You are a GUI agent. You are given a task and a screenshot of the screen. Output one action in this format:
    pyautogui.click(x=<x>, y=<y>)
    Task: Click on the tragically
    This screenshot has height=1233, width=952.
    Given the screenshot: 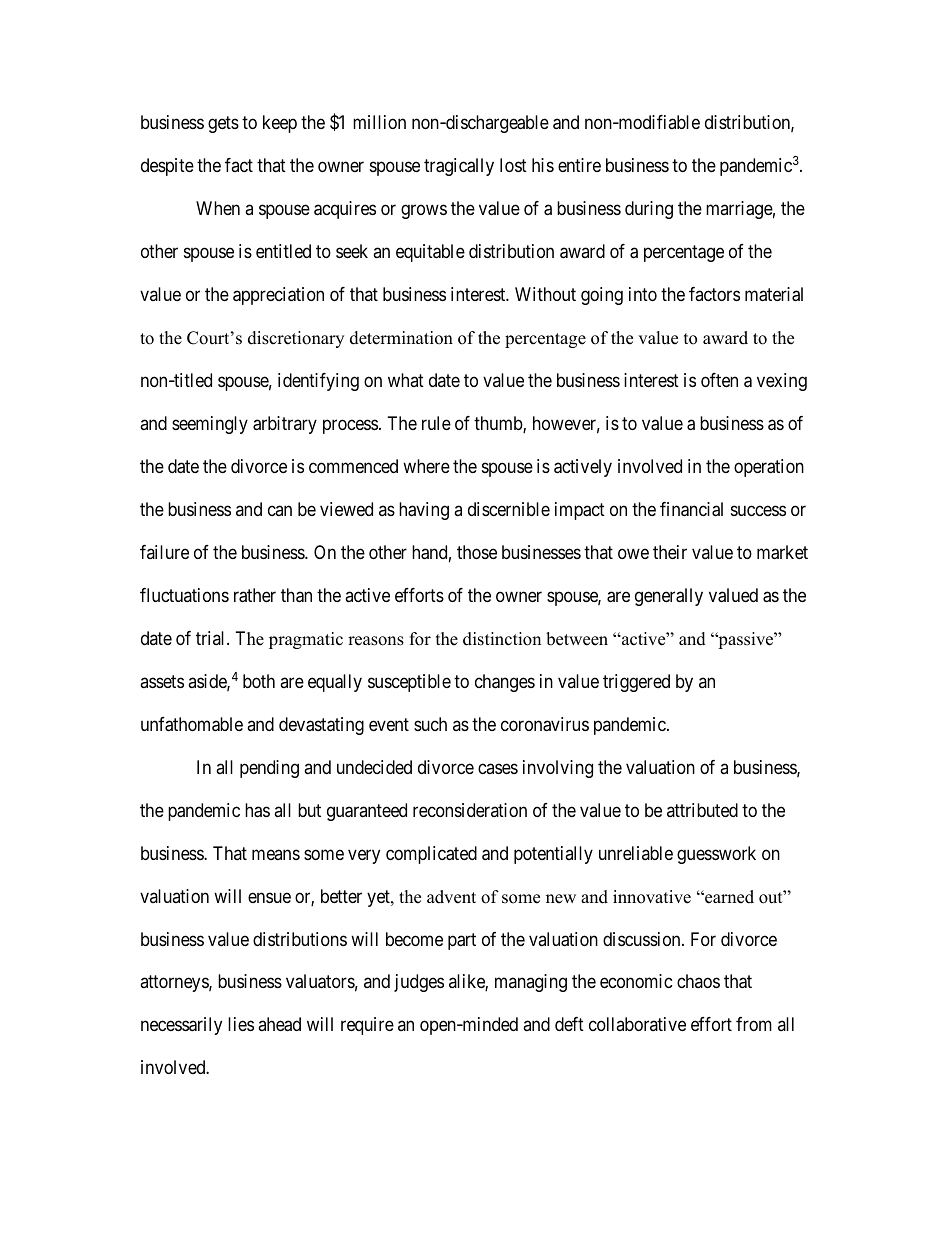 What is the action you would take?
    pyautogui.click(x=459, y=167)
